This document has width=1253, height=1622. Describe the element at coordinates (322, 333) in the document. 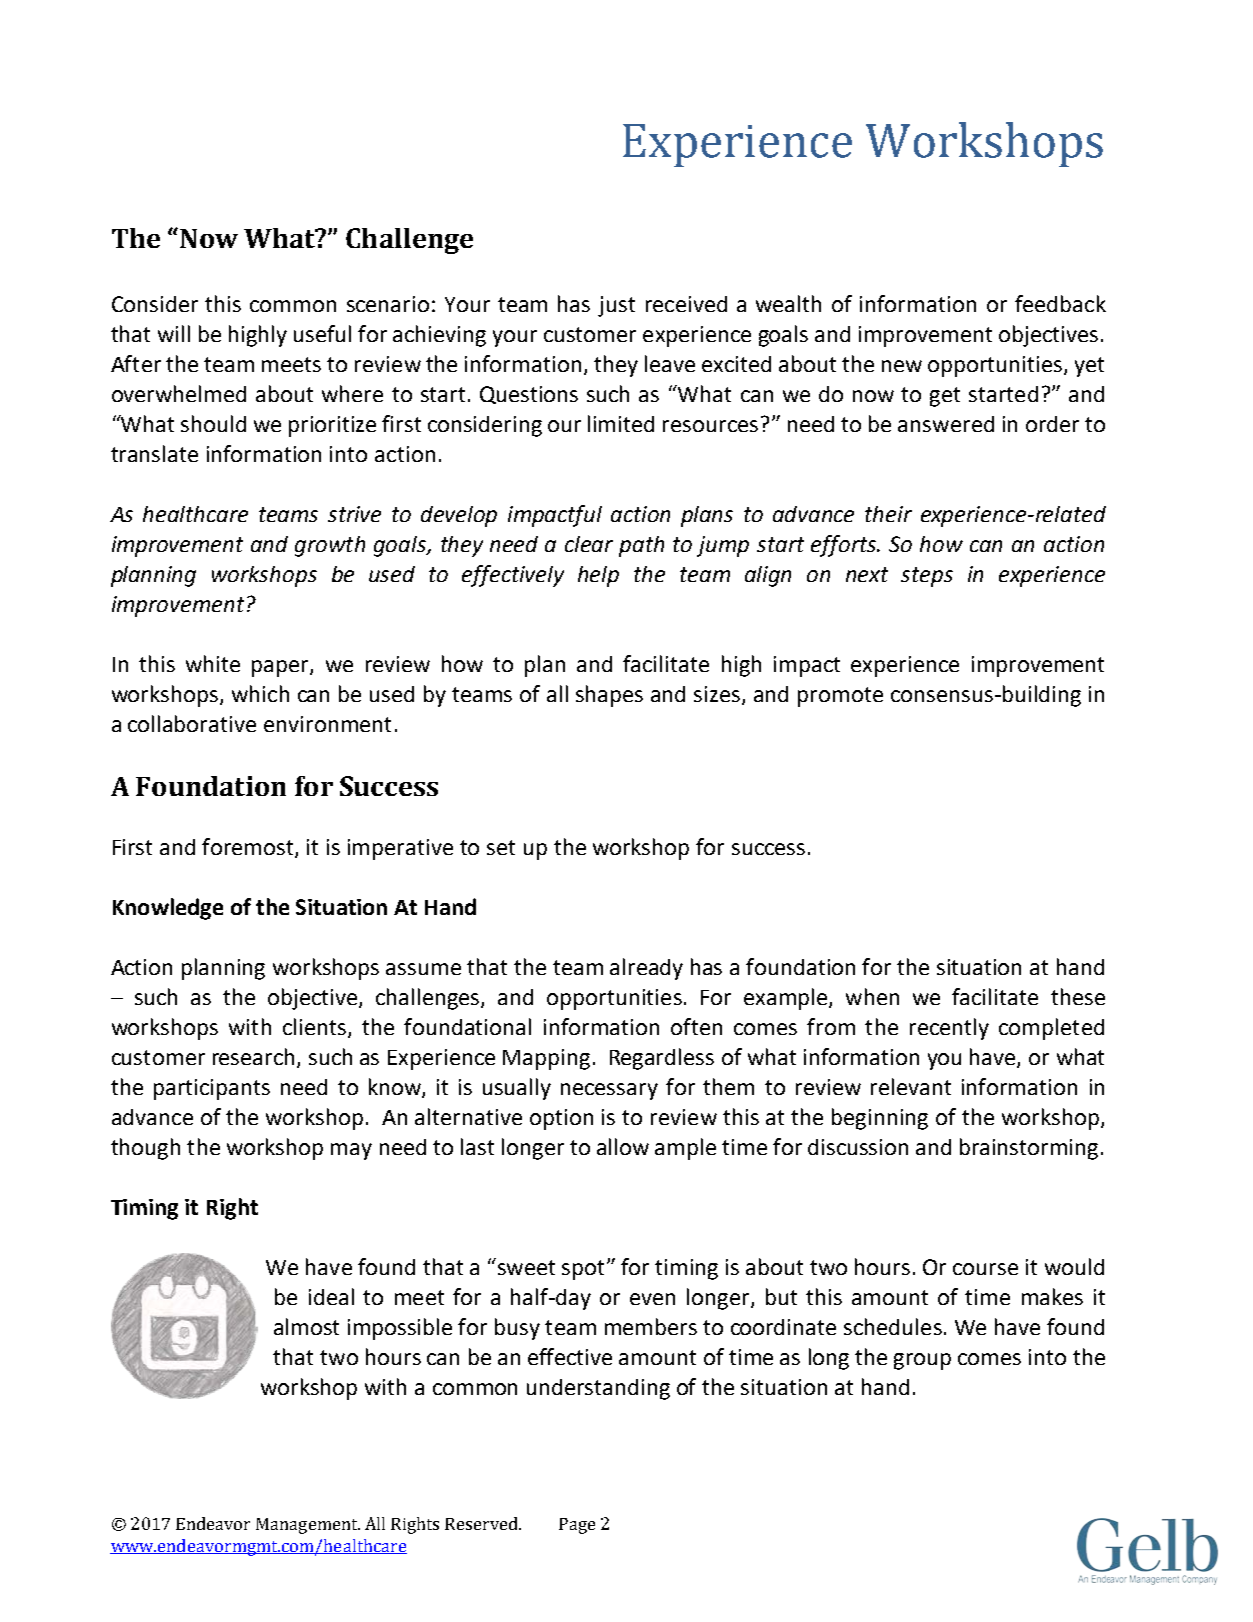

I see `useful` at that location.
